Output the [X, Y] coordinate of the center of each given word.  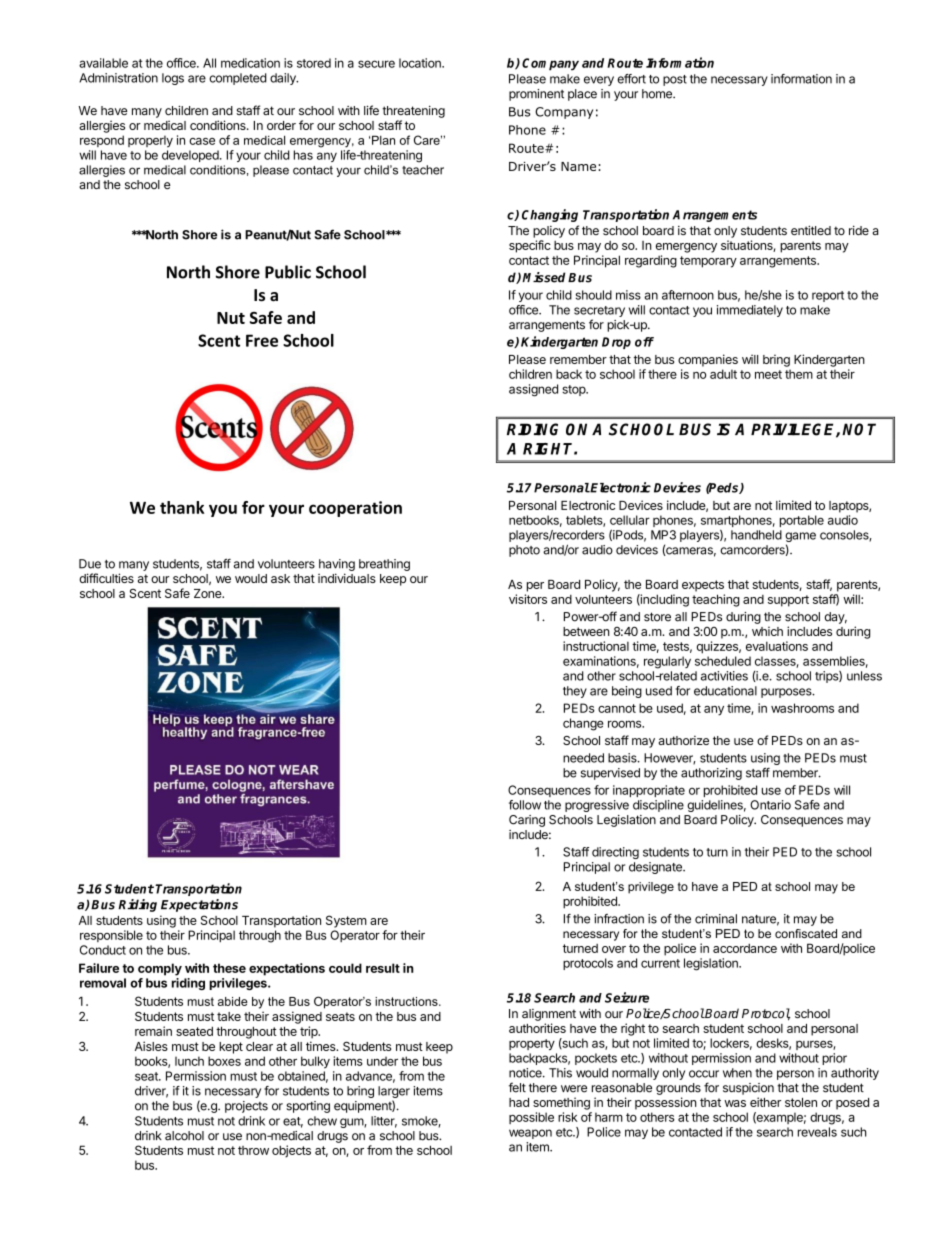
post [675, 80]
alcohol [184, 1136]
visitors [528, 599]
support [788, 601]
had [519, 1102]
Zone [208, 593]
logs [173, 79]
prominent [536, 95]
